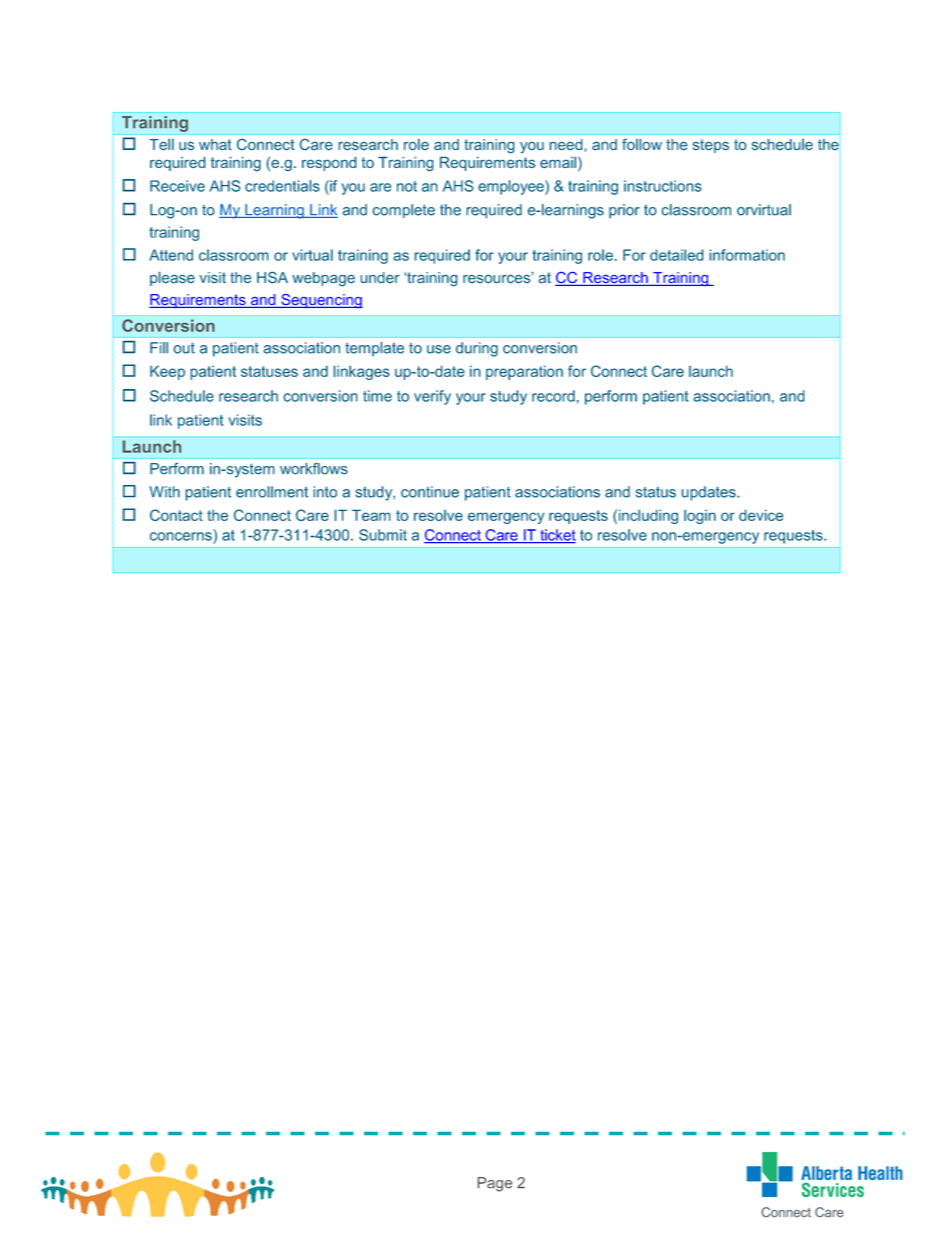  Describe the element at coordinates (215, 144) in the screenshot. I see `what` at that location.
